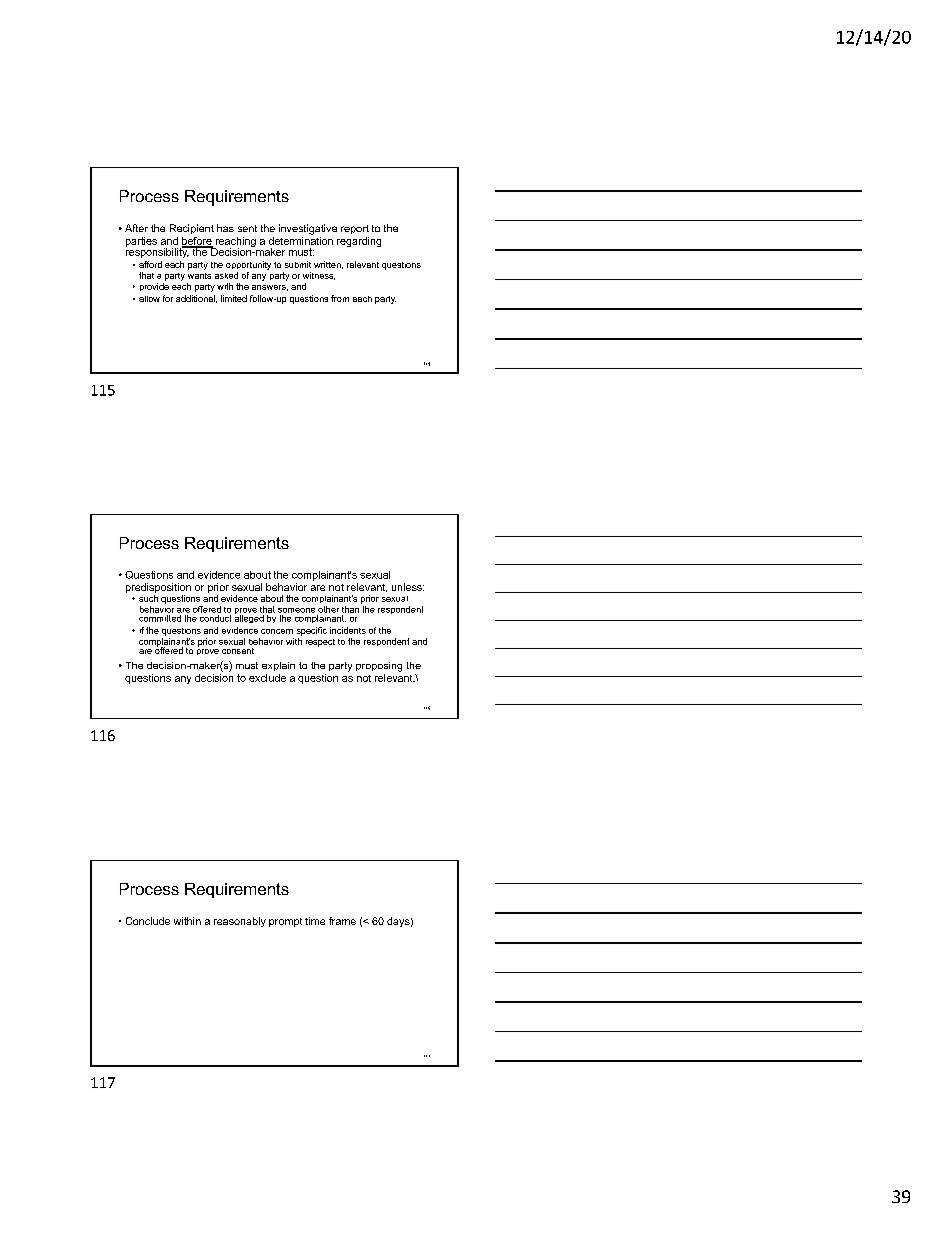 Image resolution: width=952 pixels, height=1233 pixels. What do you see at coordinates (350, 609) in the screenshot?
I see `than` at bounding box center [350, 609].
